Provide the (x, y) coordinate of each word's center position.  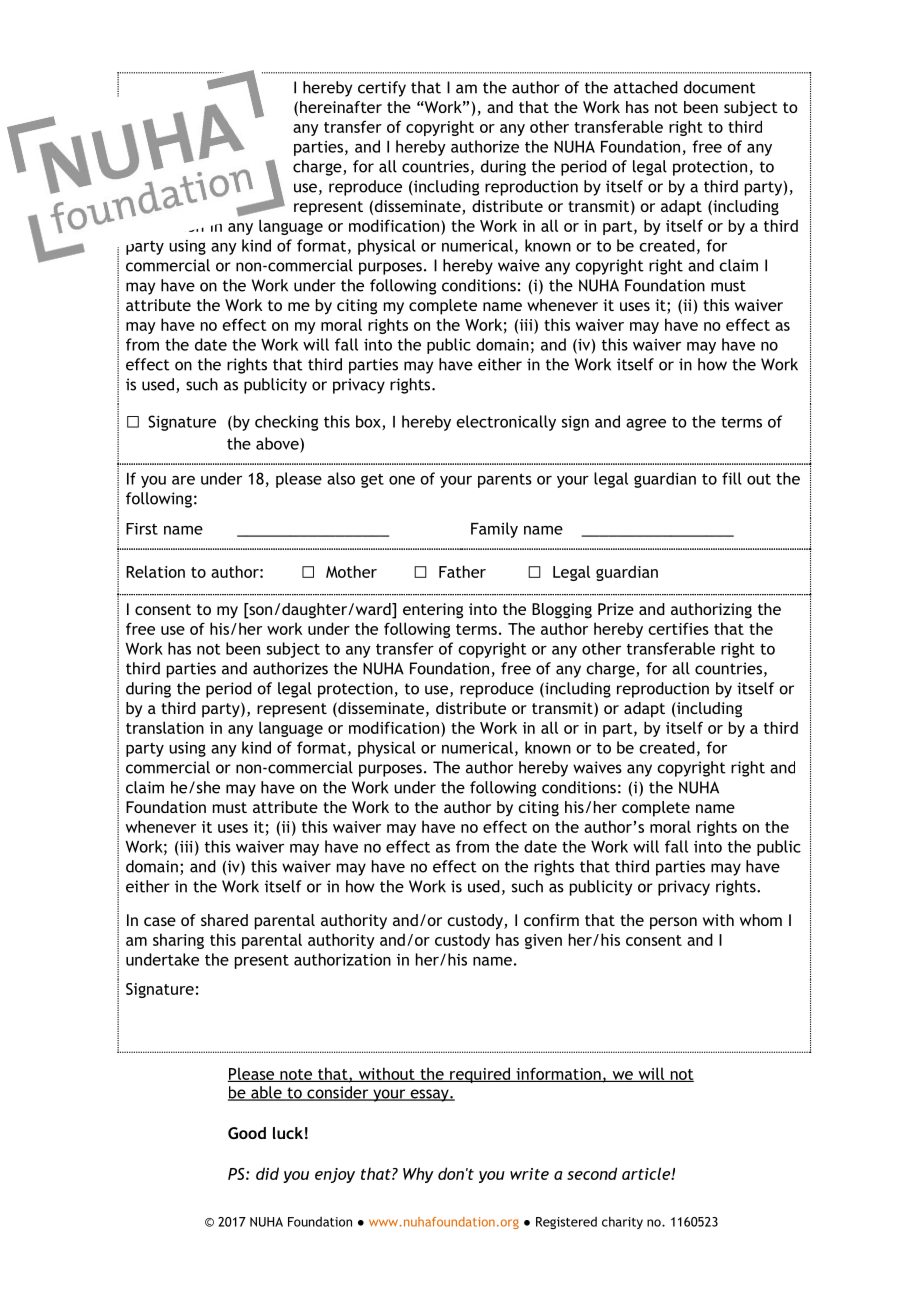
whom (761, 920)
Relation (155, 571)
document (720, 87)
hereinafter (341, 107)
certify (382, 89)
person (673, 923)
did (267, 1173)
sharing (178, 941)
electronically (506, 423)
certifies (678, 628)
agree (646, 424)
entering (433, 611)
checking (286, 423)
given (543, 941)
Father (462, 571)
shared (224, 920)
